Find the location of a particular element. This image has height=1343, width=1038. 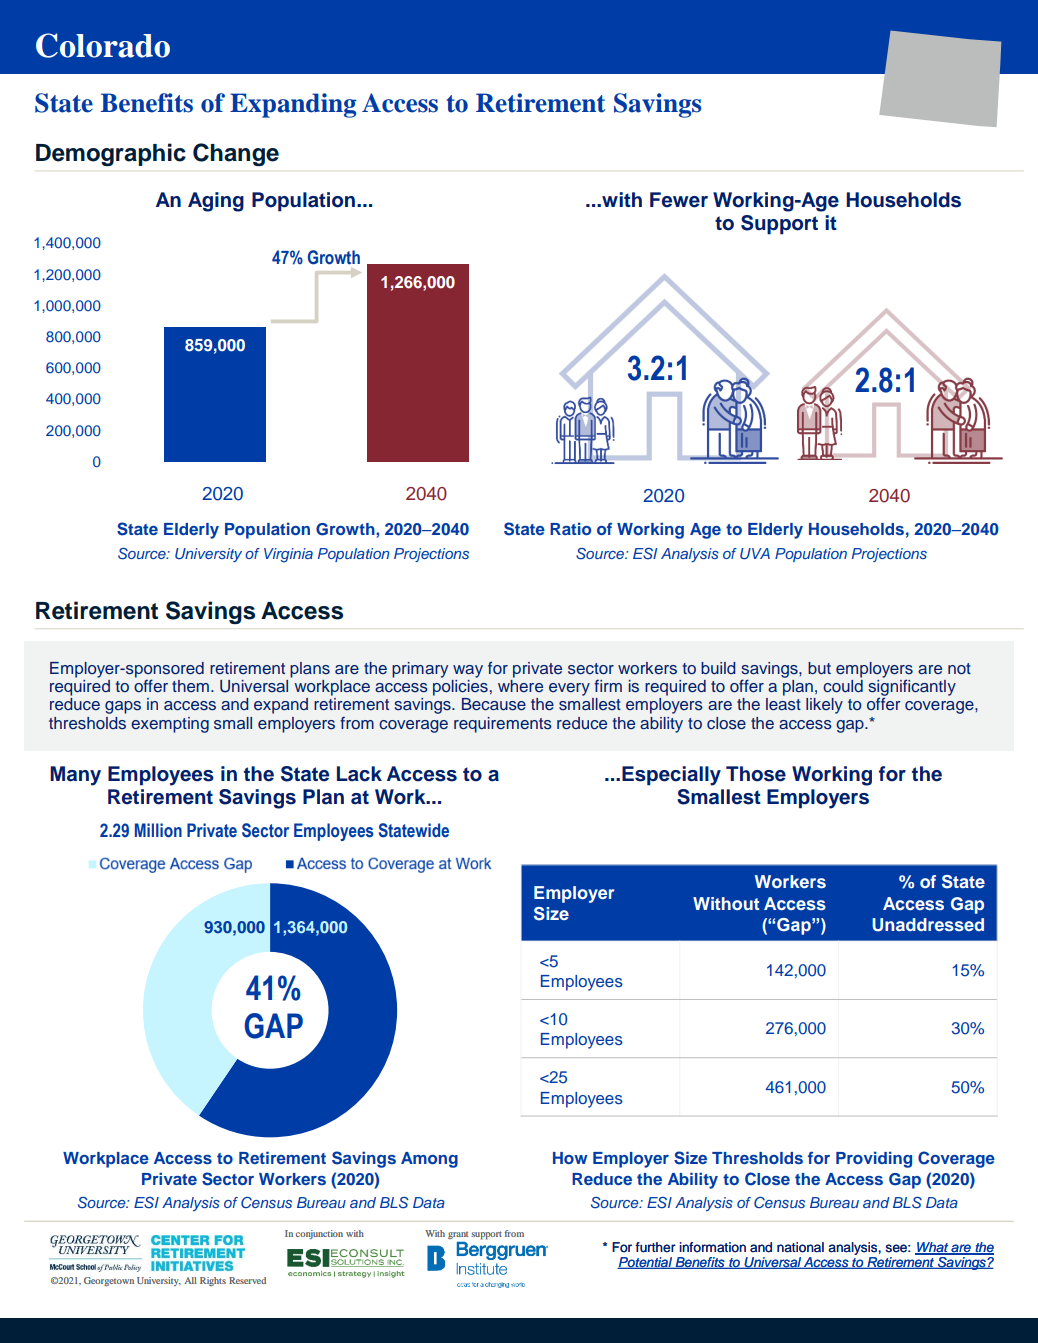

Fewer is located at coordinates (679, 200).
